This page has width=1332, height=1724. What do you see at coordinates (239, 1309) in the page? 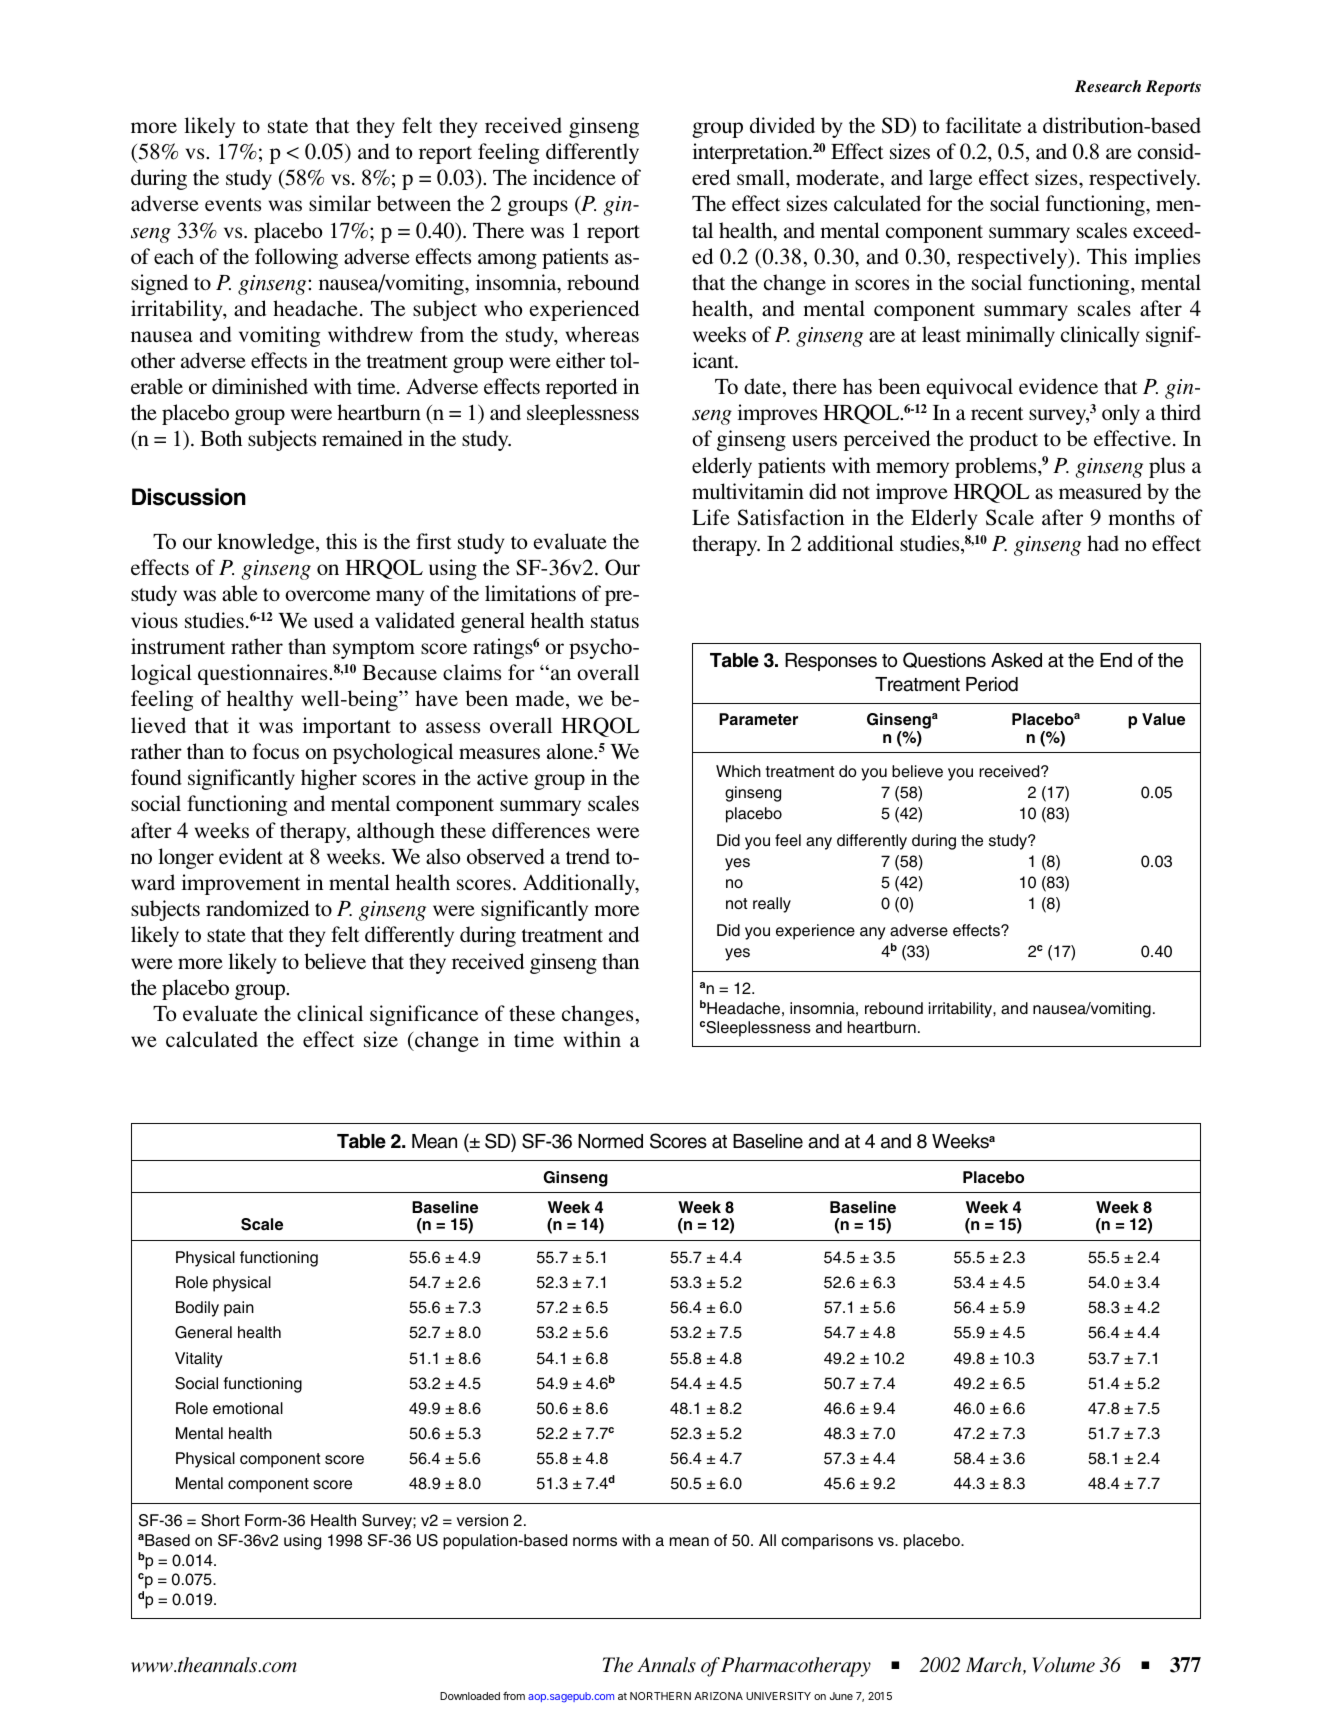
I see `pain` at bounding box center [239, 1309].
